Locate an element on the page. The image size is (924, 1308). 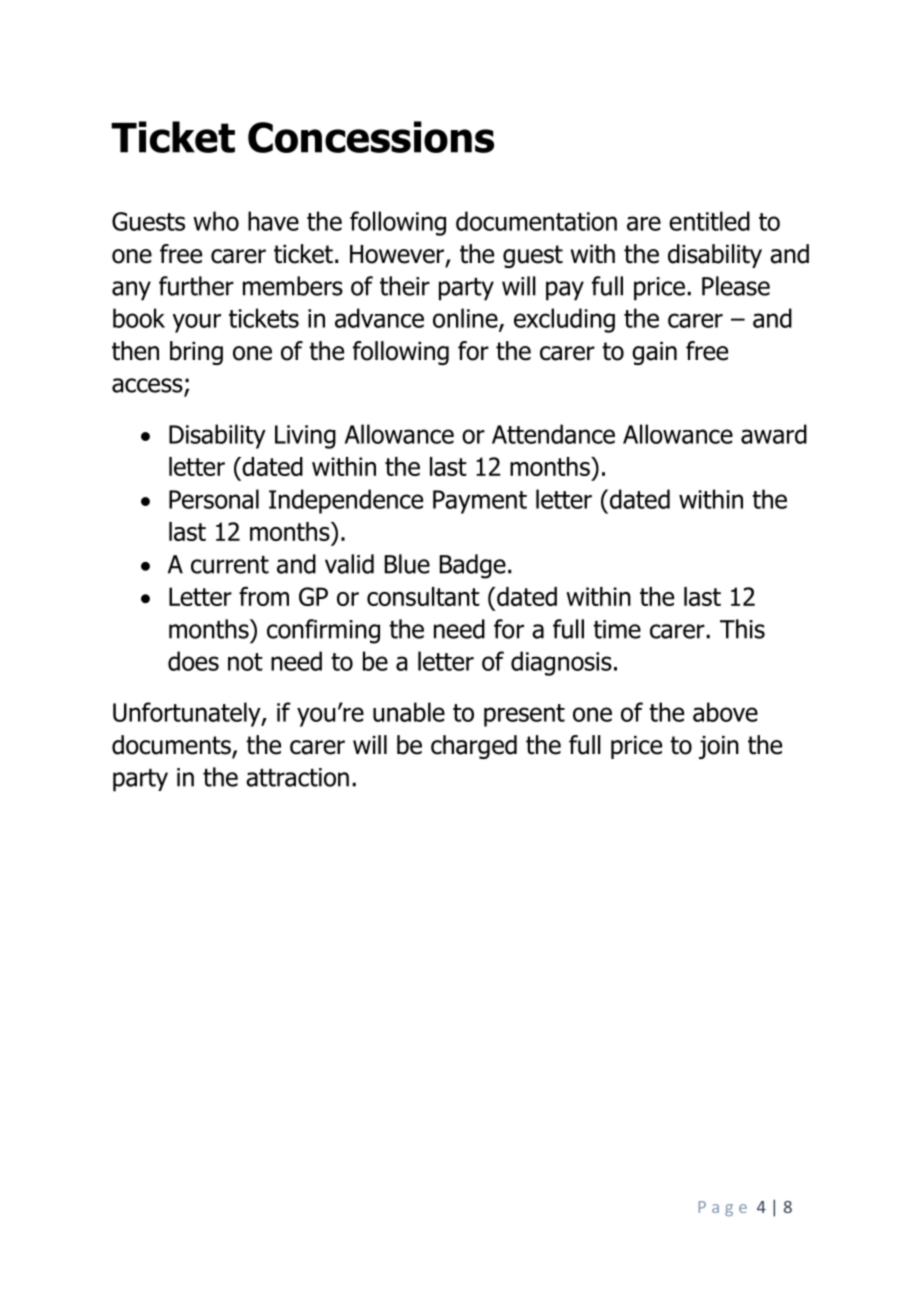
charged is located at coordinates (474, 747).
